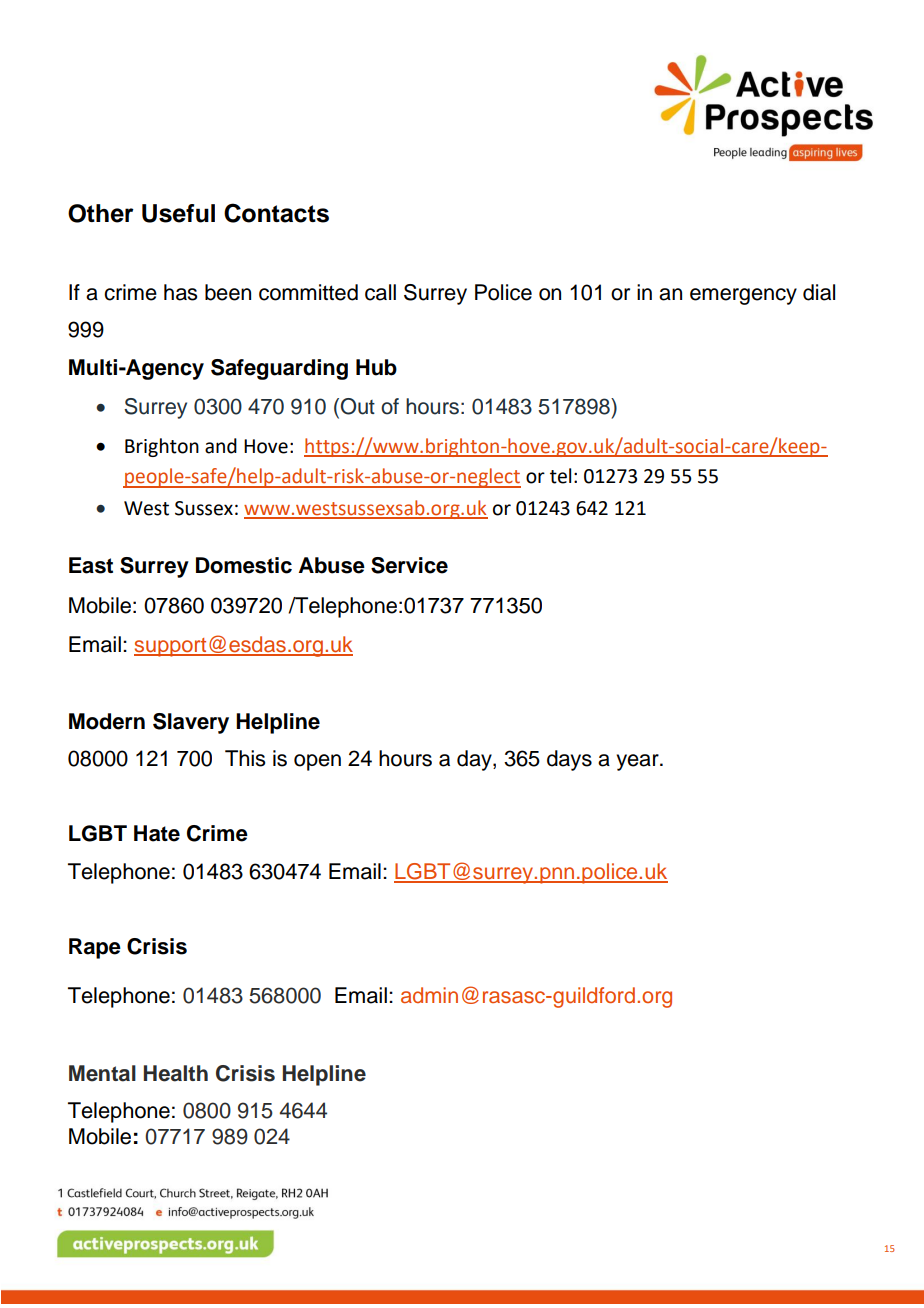 This screenshot has width=924, height=1308. What do you see at coordinates (743, 296) in the screenshot?
I see `emergency` at bounding box center [743, 296].
